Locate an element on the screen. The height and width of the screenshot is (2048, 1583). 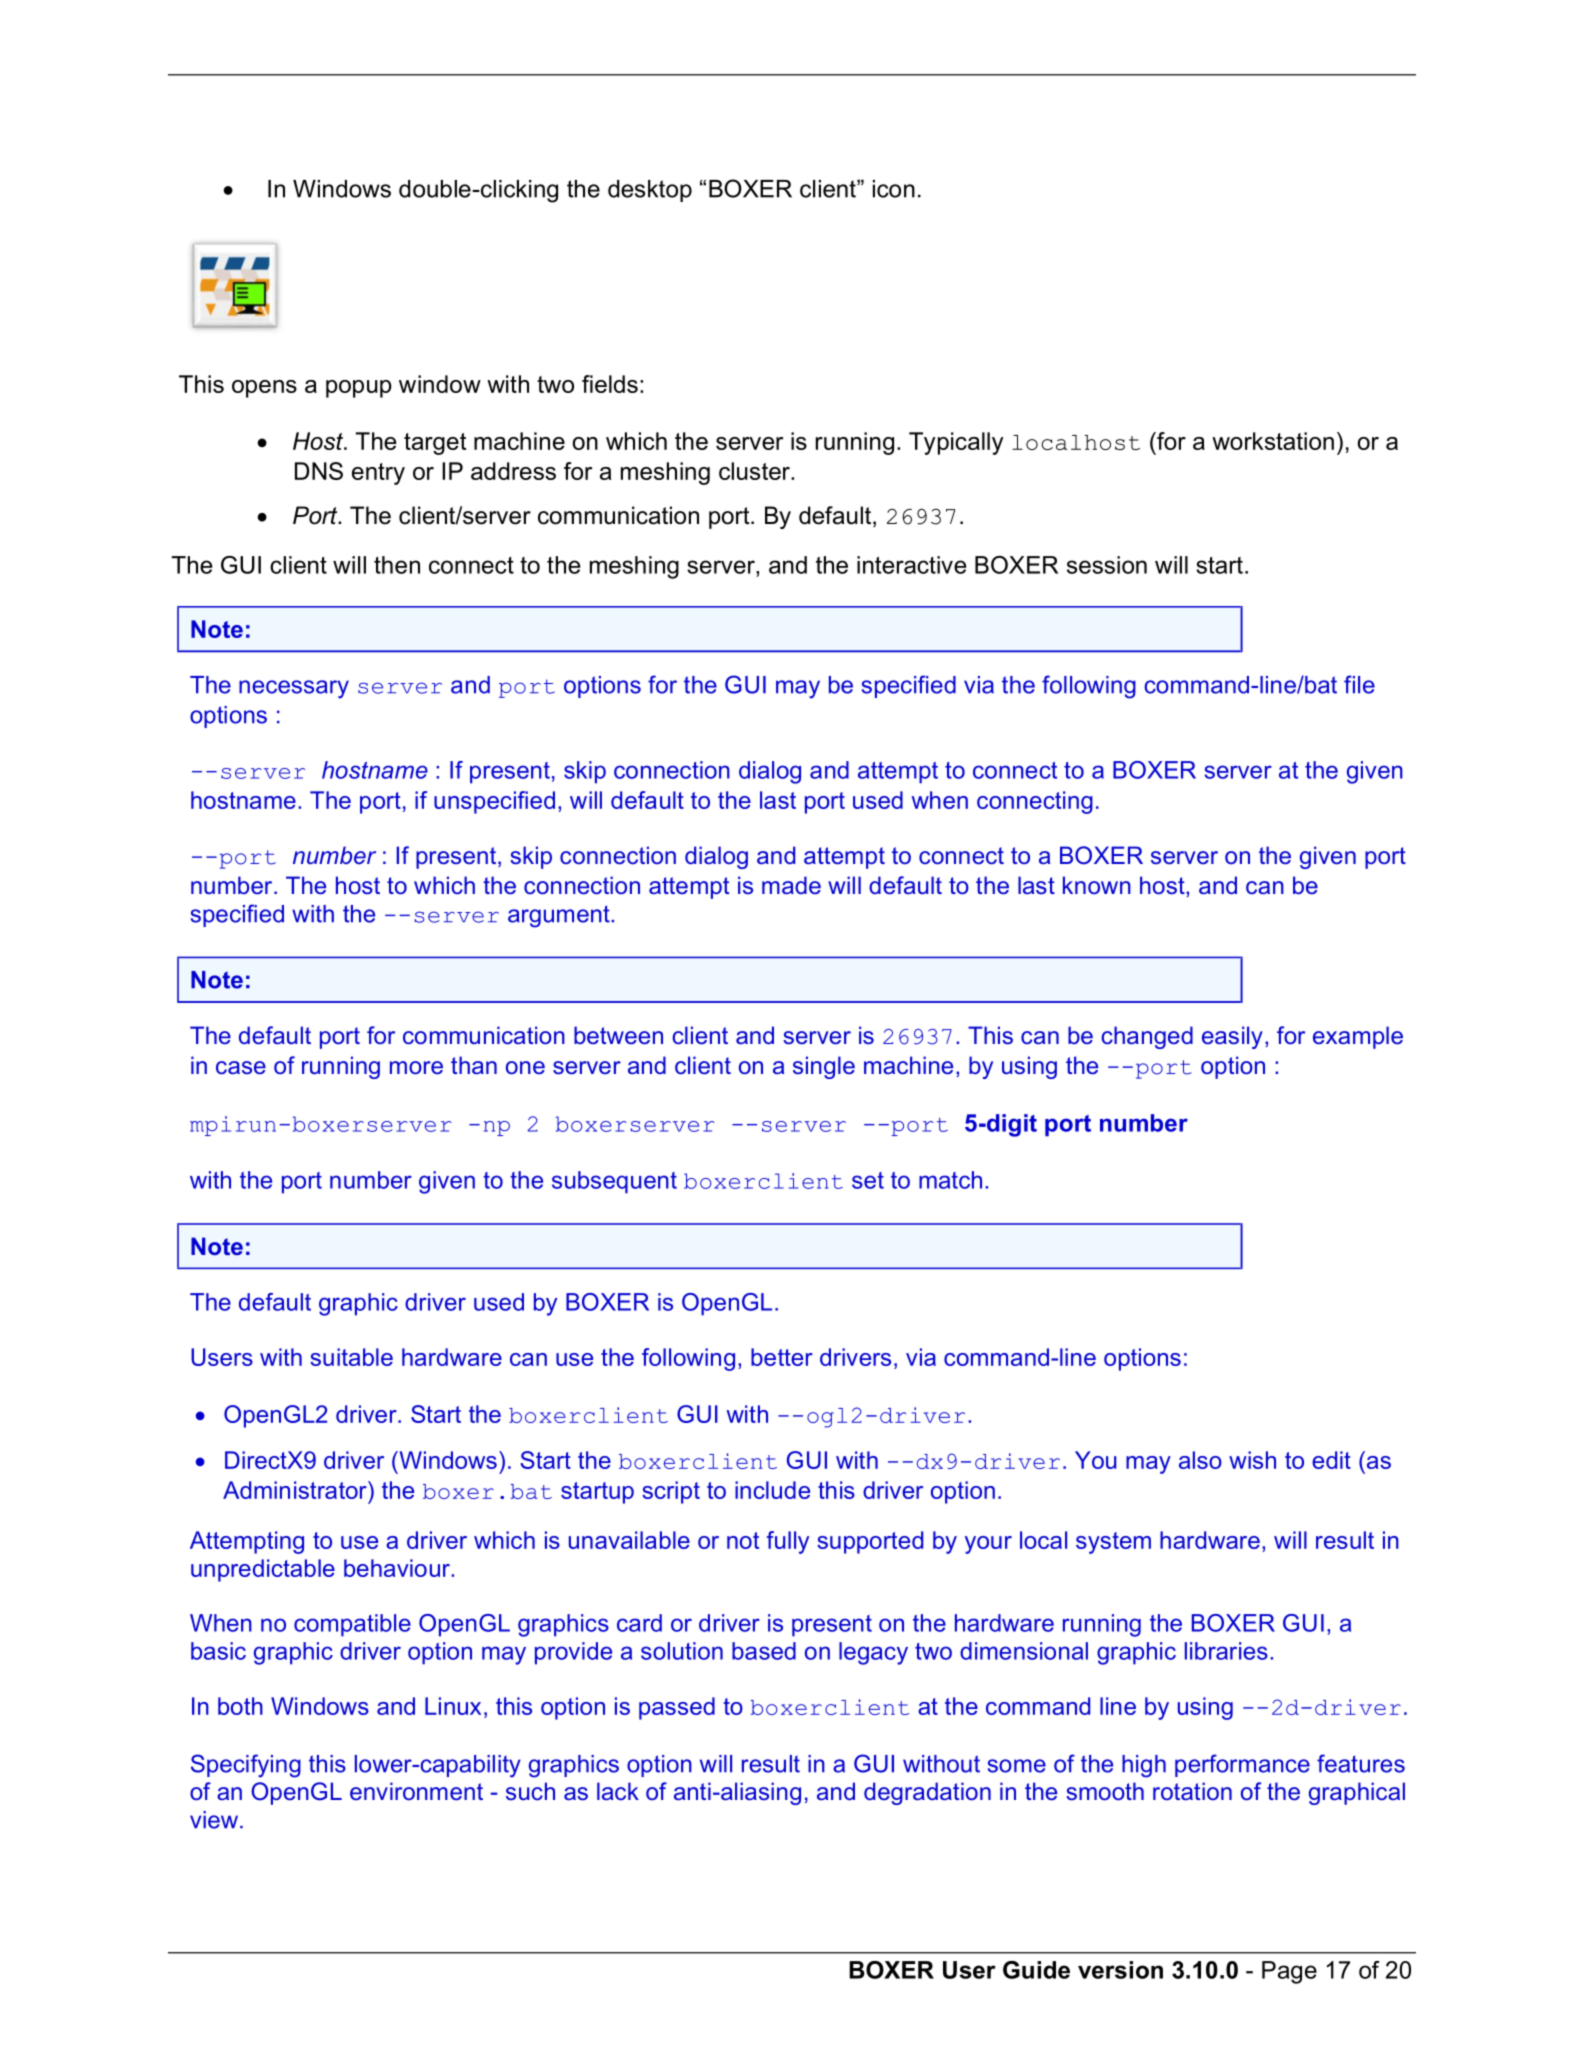
workstation is located at coordinates (1273, 441).
